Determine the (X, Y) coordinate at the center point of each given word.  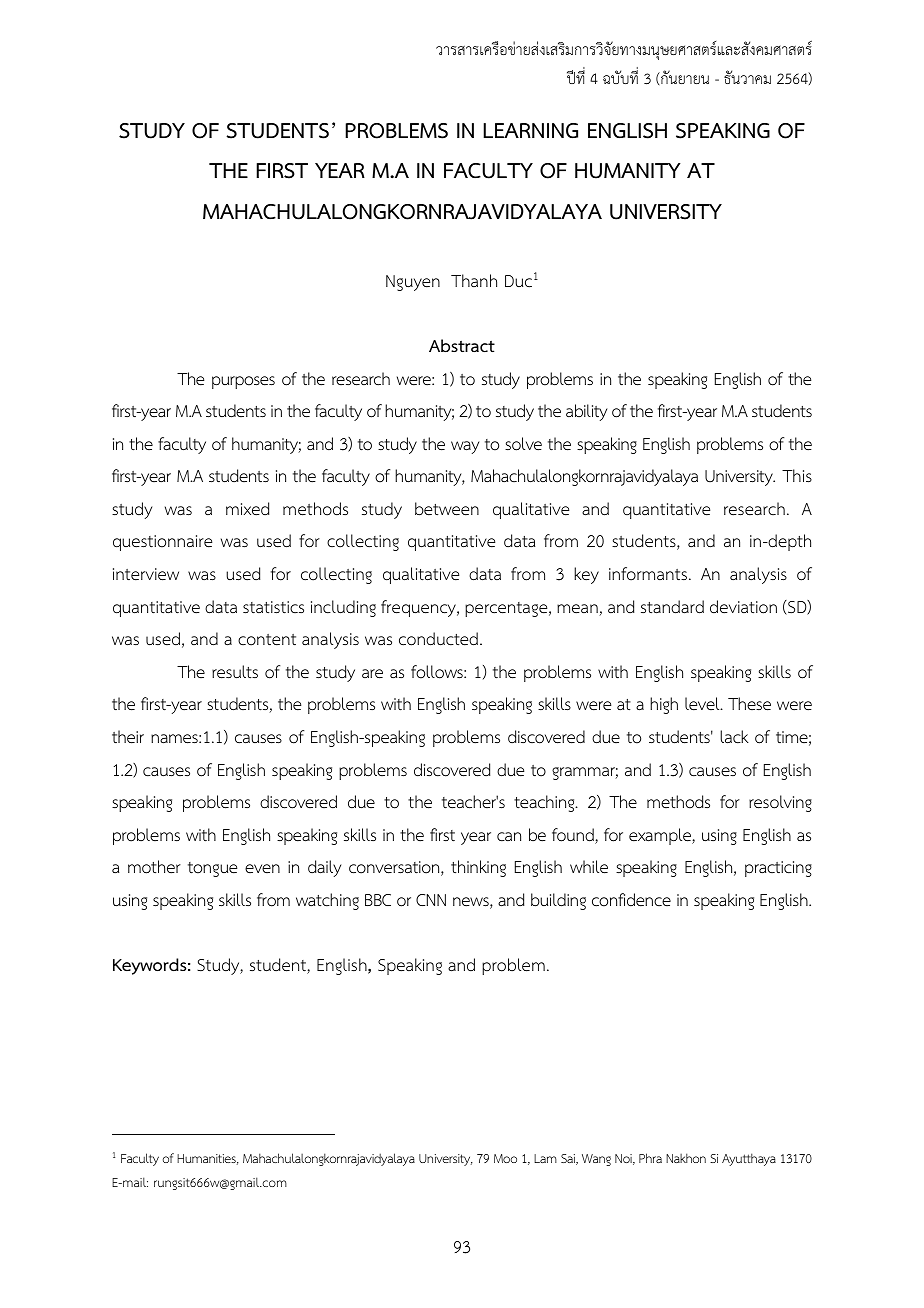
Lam (545, 1158)
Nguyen (413, 283)
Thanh (474, 280)
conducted (438, 639)
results (235, 672)
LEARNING (530, 131)
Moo (505, 1158)
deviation (743, 607)
